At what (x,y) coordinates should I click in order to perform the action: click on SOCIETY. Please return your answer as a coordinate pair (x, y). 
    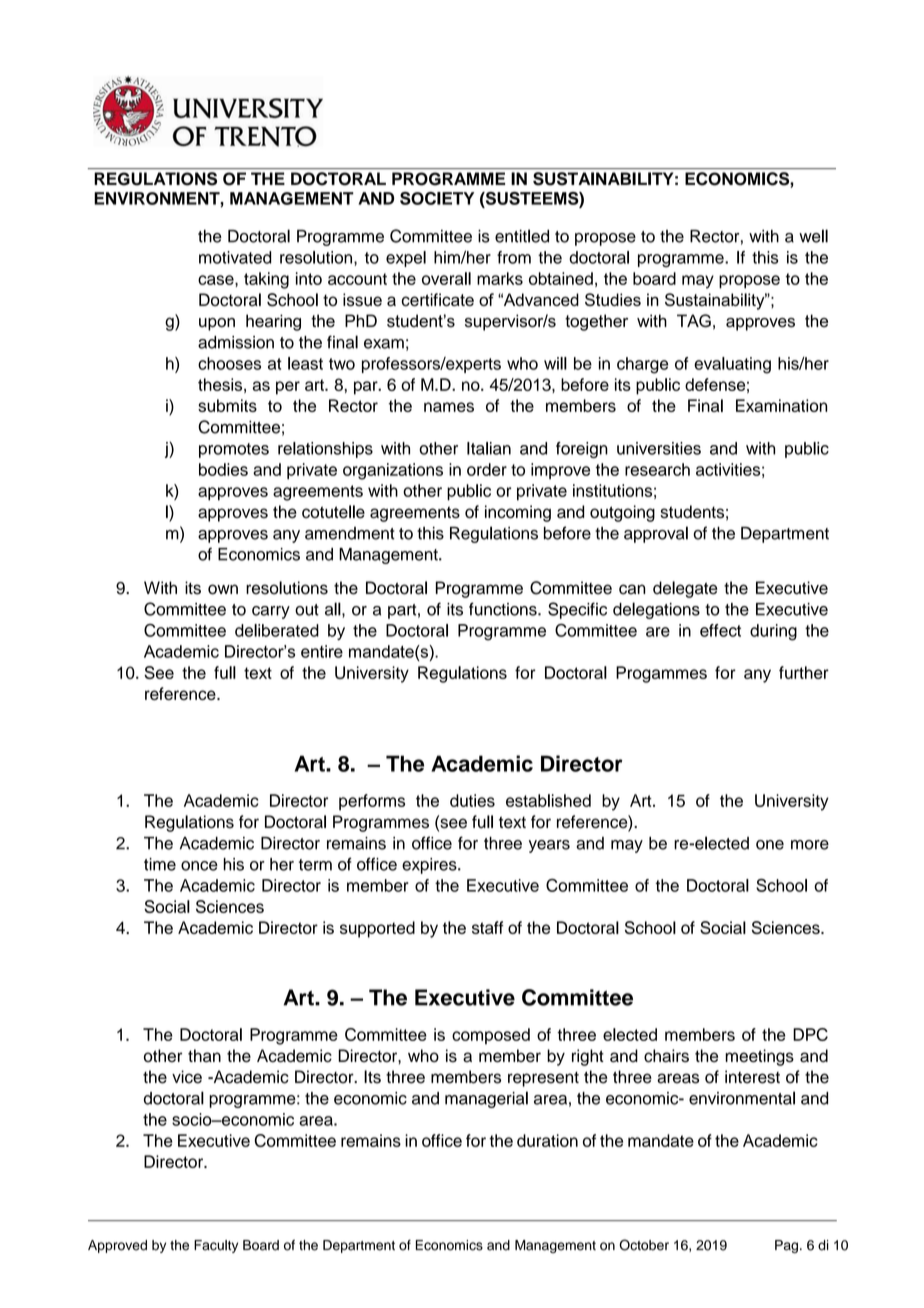
    Looking at the image, I should click on (437, 198).
